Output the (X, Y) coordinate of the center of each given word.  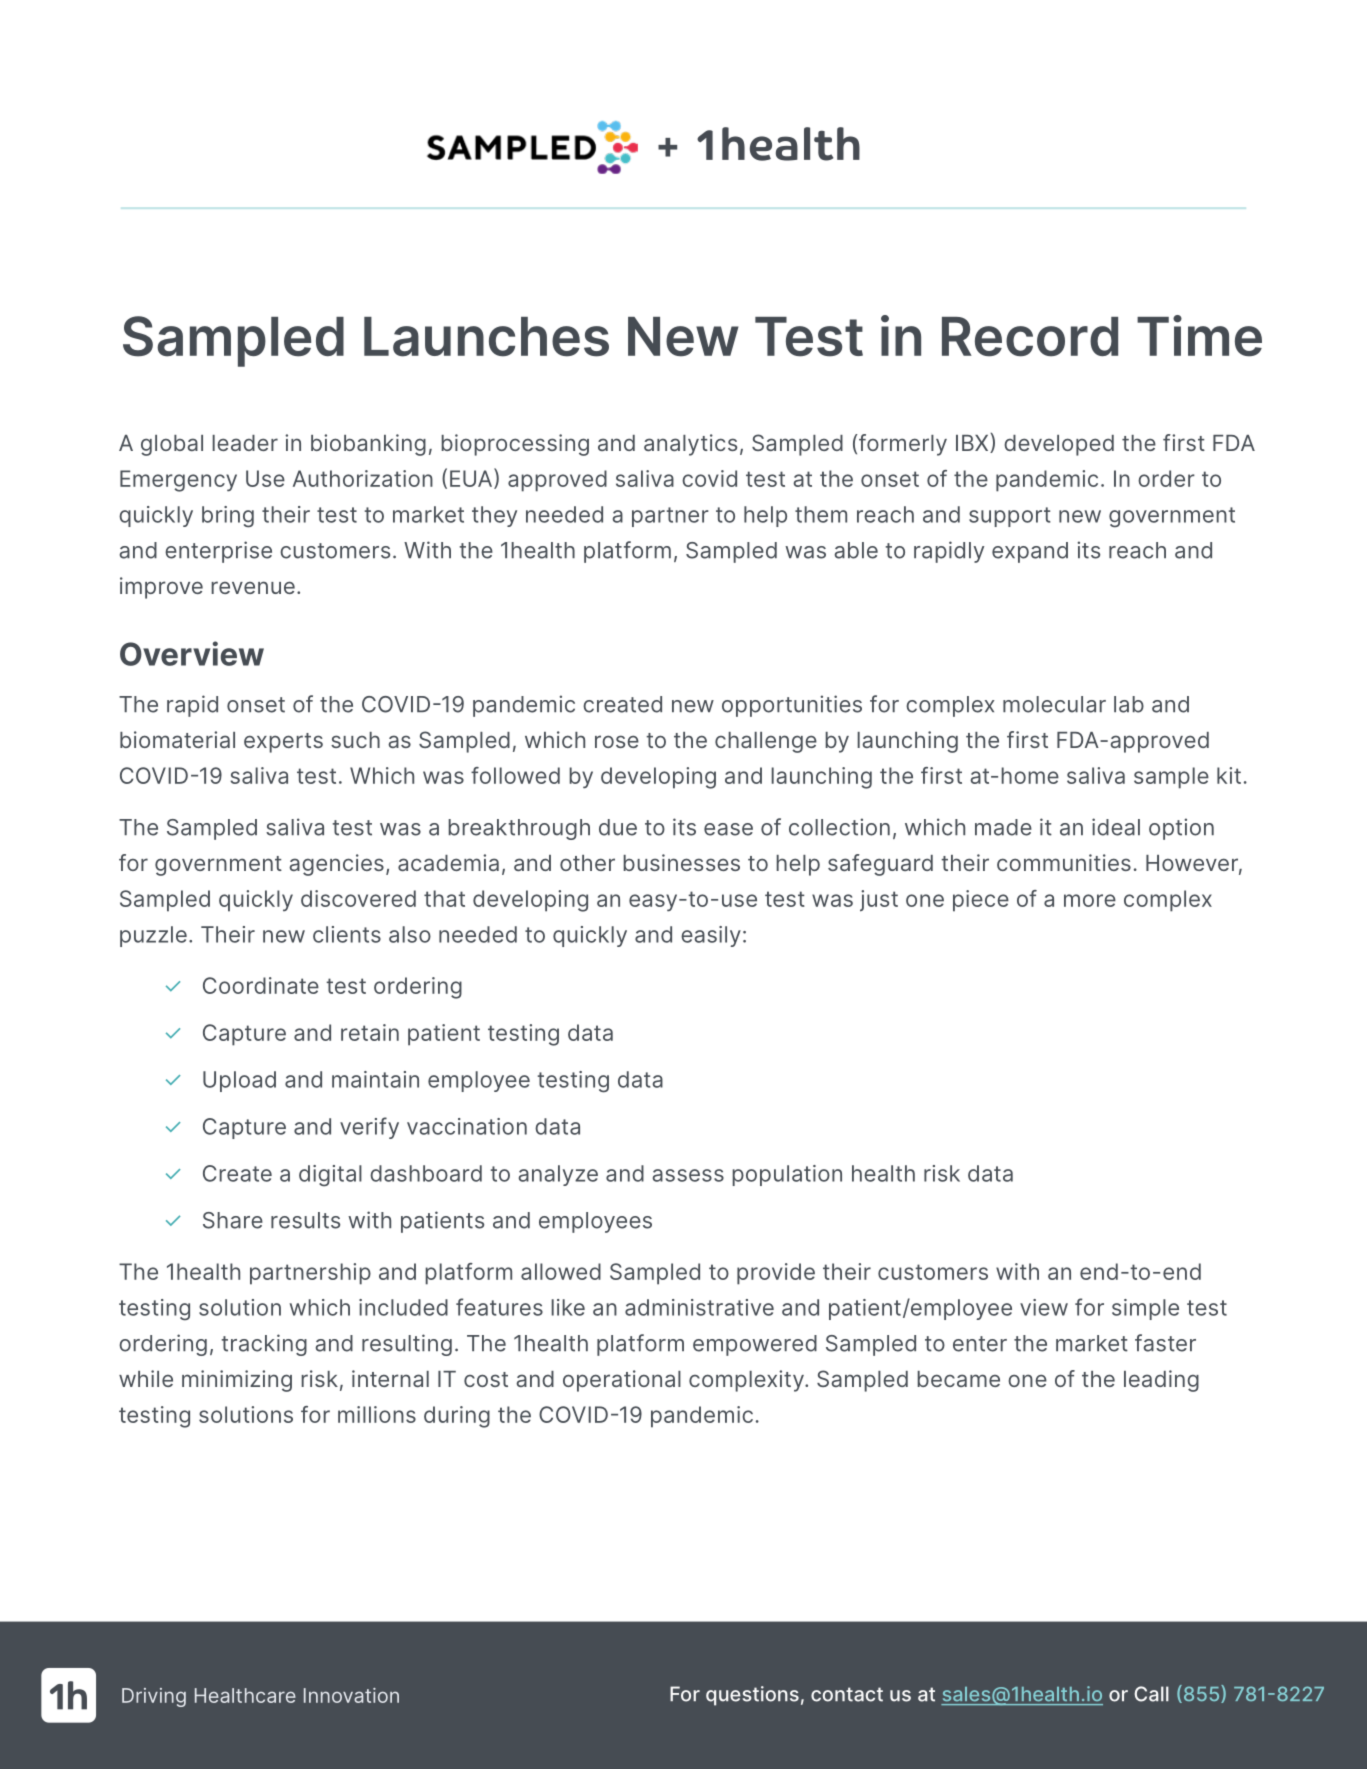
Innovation (351, 1695)
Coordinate (261, 985)
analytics (690, 445)
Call (1151, 1694)
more (1090, 900)
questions (752, 1696)
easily (711, 936)
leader (245, 443)
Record (1030, 337)
